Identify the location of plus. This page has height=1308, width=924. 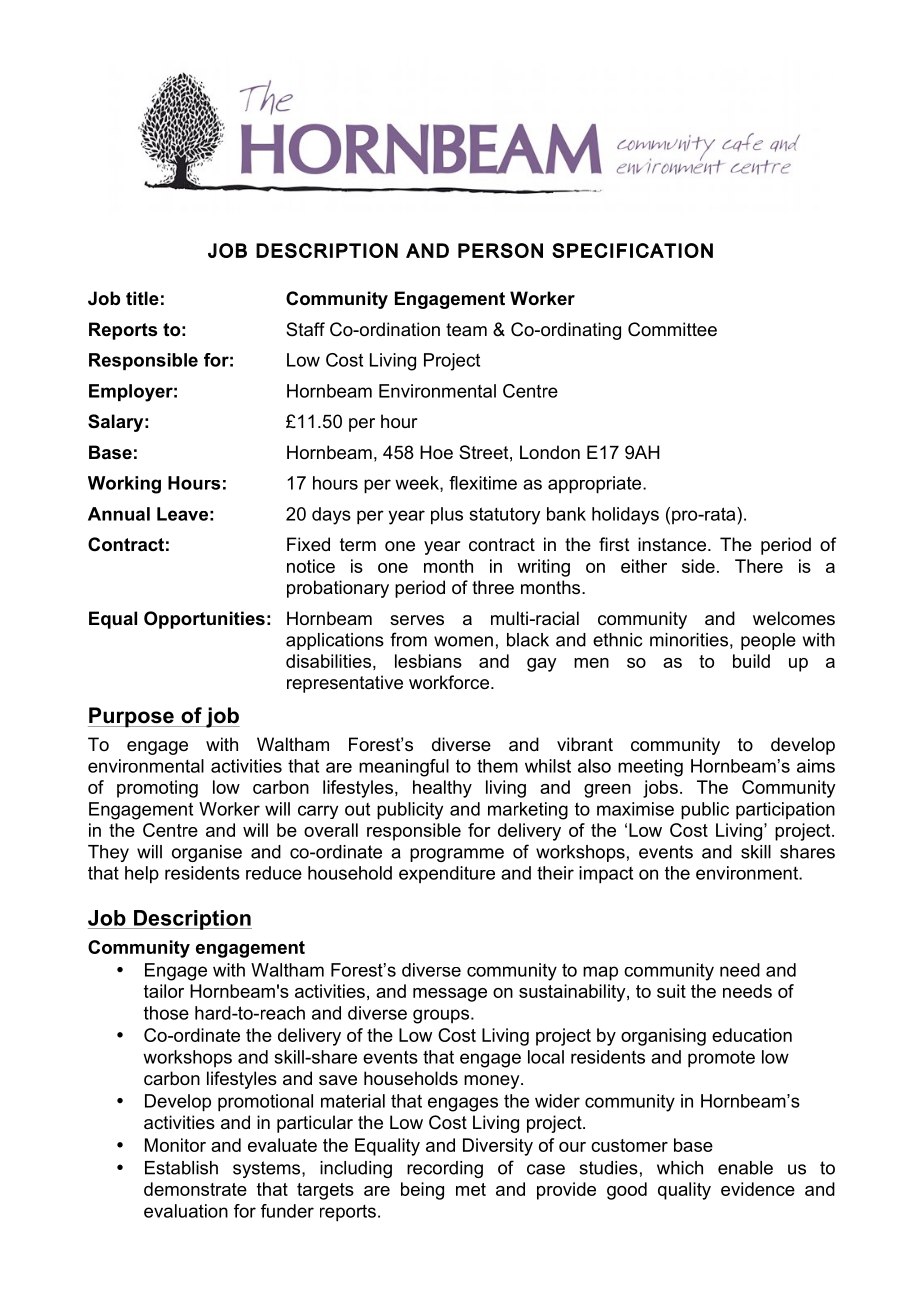
(447, 516).
